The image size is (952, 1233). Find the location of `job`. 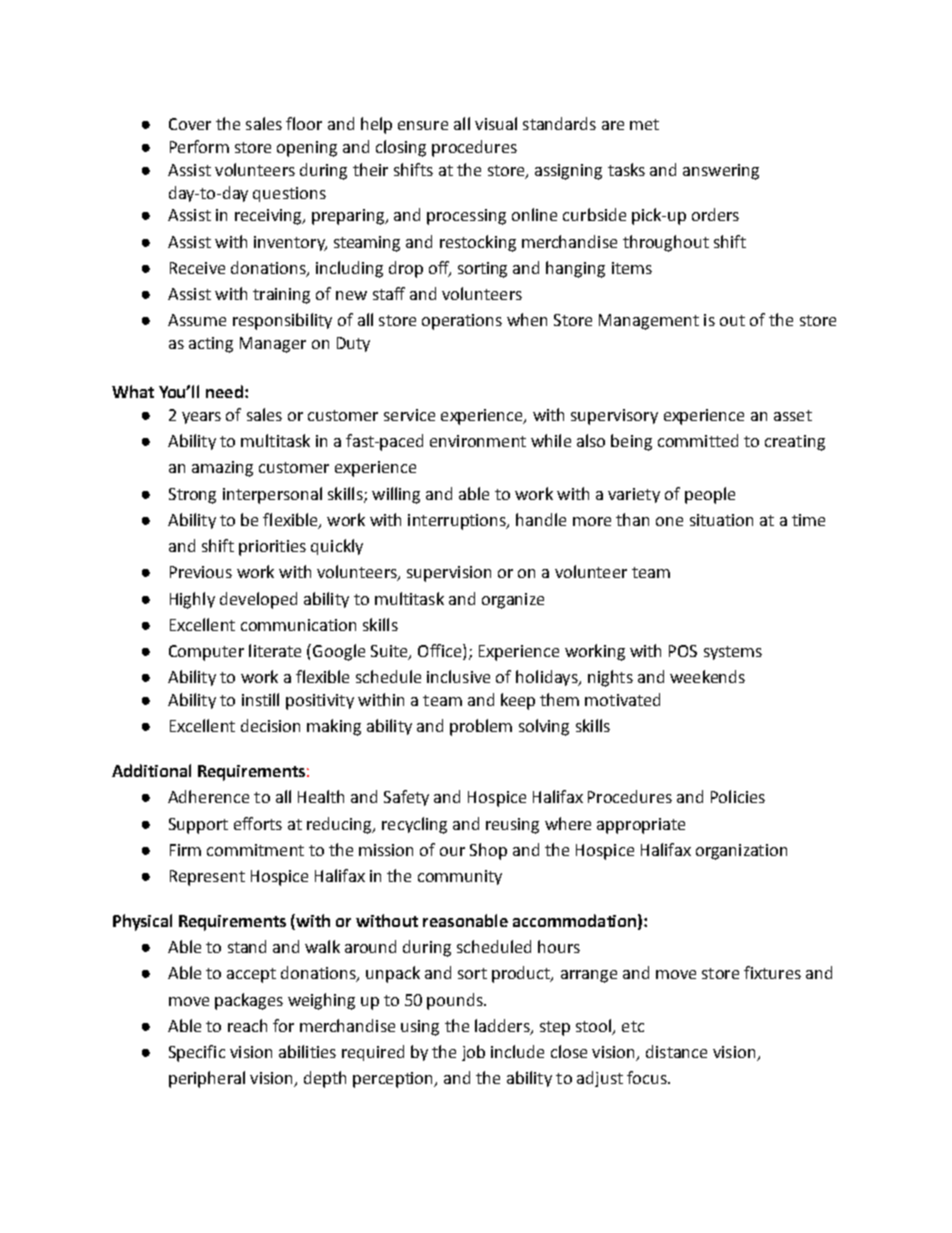

job is located at coordinates (473, 1053).
